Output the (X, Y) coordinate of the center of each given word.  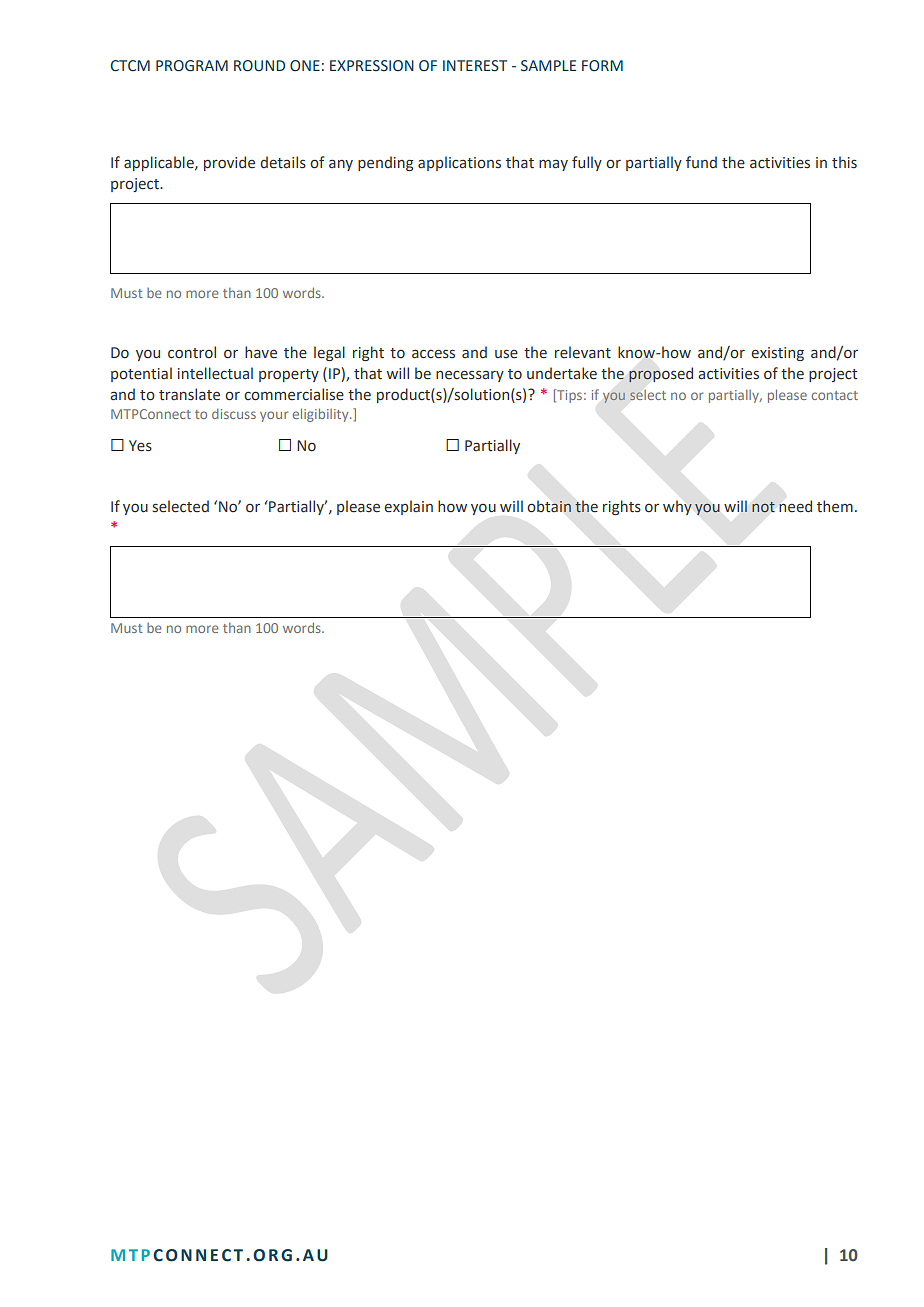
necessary (470, 376)
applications (459, 163)
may (553, 165)
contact (835, 395)
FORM (602, 66)
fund (701, 162)
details (283, 162)
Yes (140, 446)
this (844, 162)
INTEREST (475, 66)
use (506, 354)
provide (229, 163)
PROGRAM (192, 66)
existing (777, 354)
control (192, 352)
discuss (234, 414)
